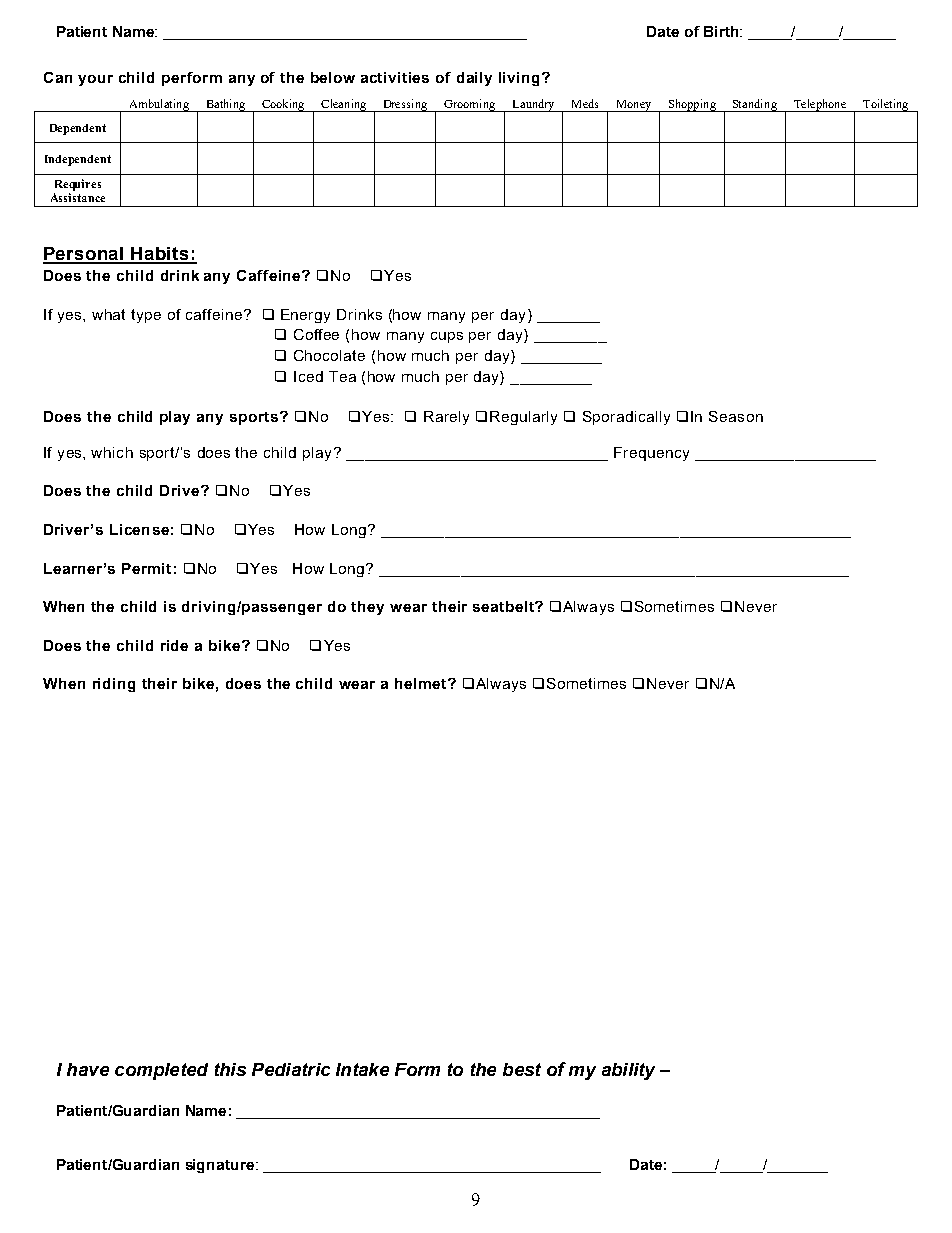  I want to click on Standing, so click(755, 105).
